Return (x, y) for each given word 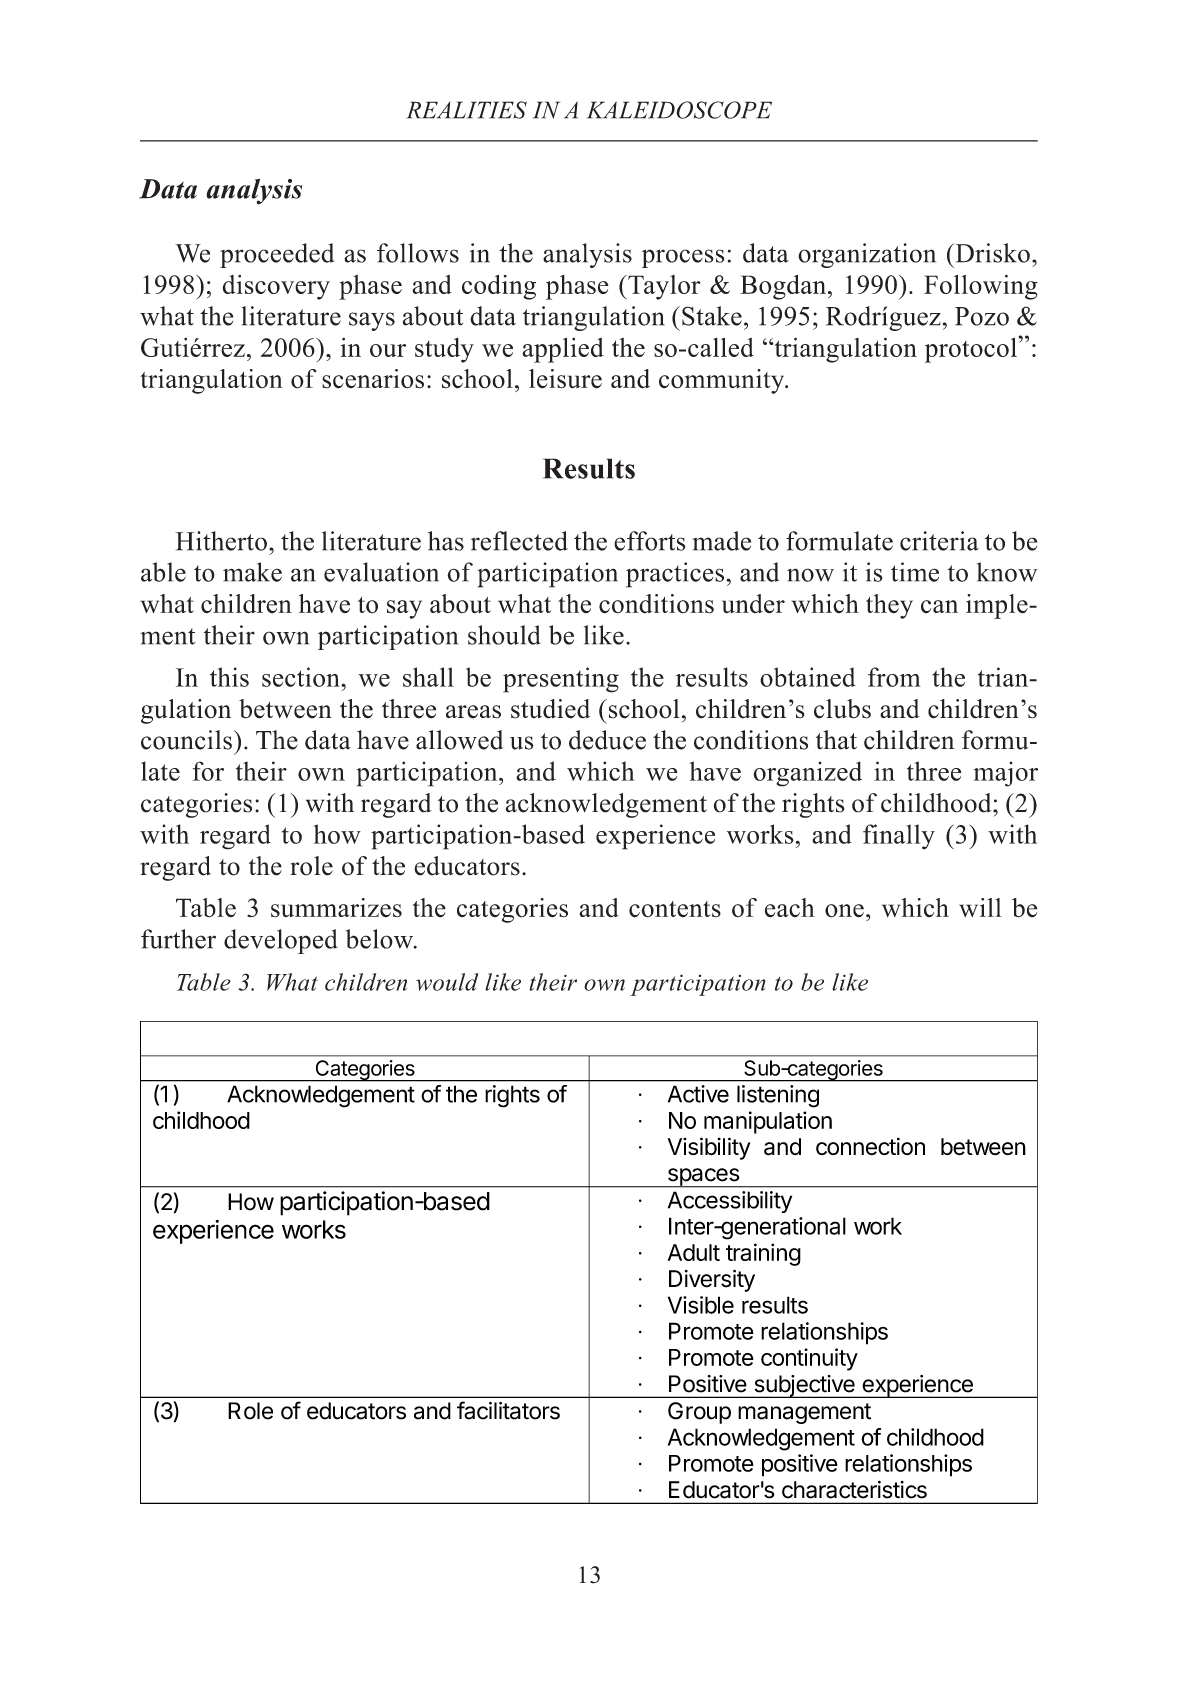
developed (281, 941)
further (178, 939)
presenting (561, 680)
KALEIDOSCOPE (679, 110)
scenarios (373, 379)
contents (675, 909)
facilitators (508, 1410)
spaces (703, 1178)
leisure (565, 379)
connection (870, 1146)
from (894, 677)
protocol (972, 350)
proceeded (277, 255)
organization (867, 255)
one (844, 911)
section (302, 677)
